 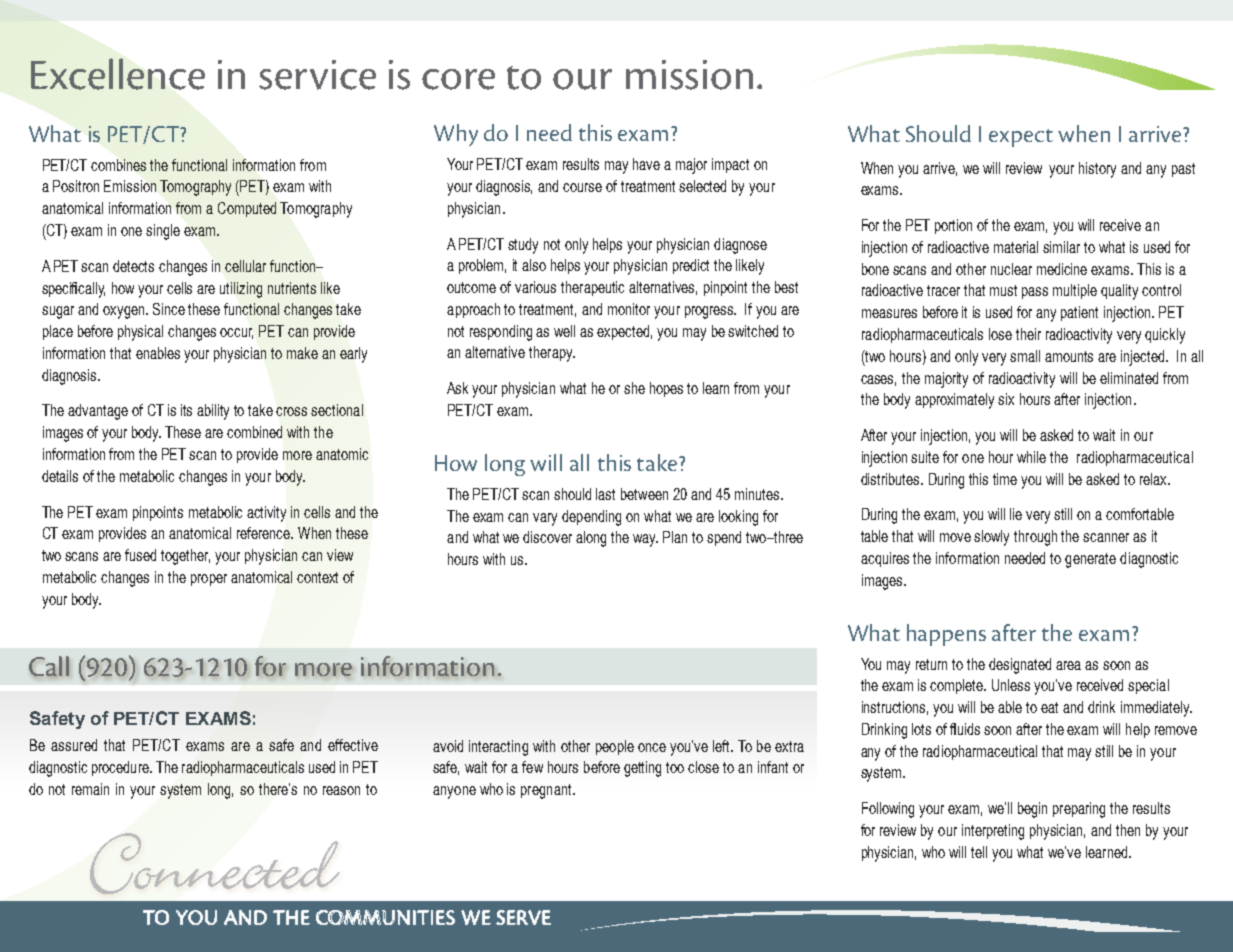 What do you see at coordinates (645, 540) in the image?
I see `way` at bounding box center [645, 540].
